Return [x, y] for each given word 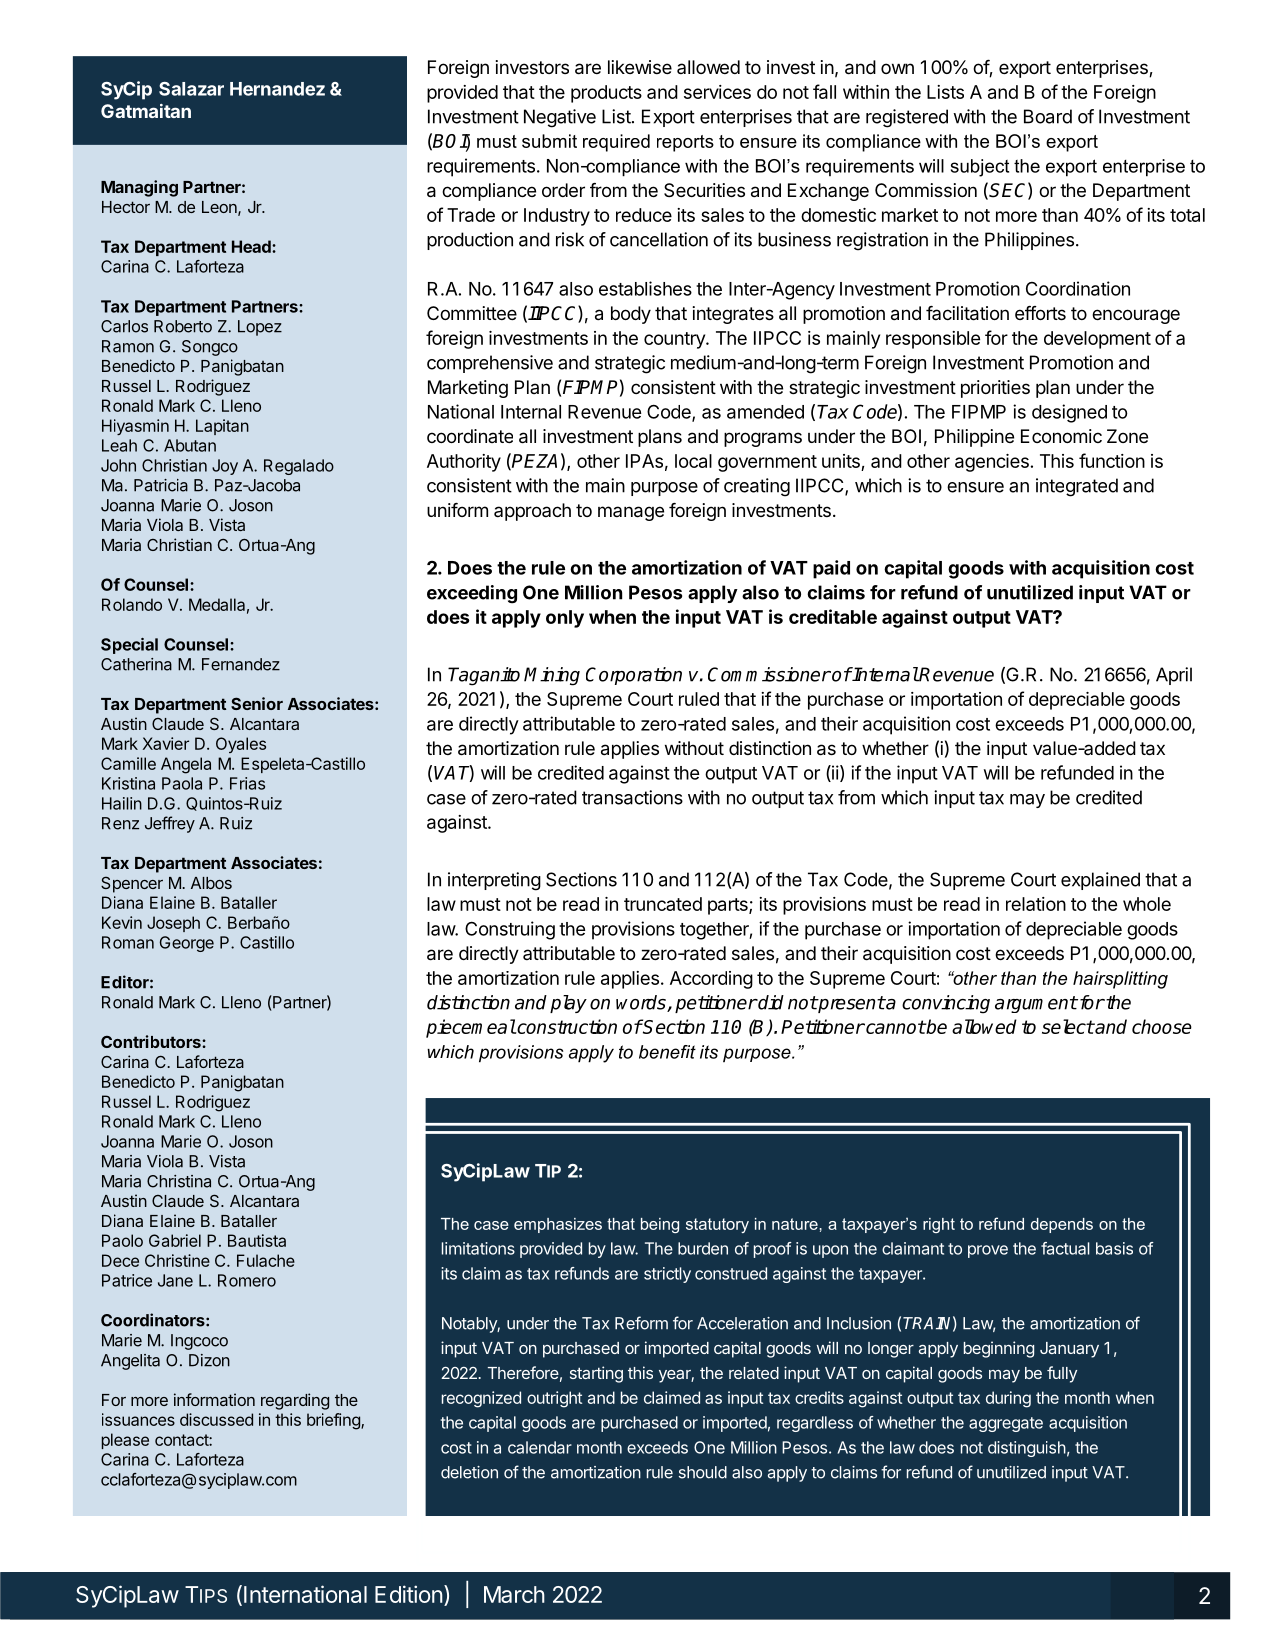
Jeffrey [170, 824]
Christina [179, 1181]
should [703, 1472]
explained [1100, 881]
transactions [632, 797]
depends [1062, 1225]
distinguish [1027, 1449]
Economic [1061, 436]
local [693, 461]
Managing [139, 188]
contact [182, 1440]
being [660, 1225]
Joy [225, 467]
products [606, 94]
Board [1048, 116]
